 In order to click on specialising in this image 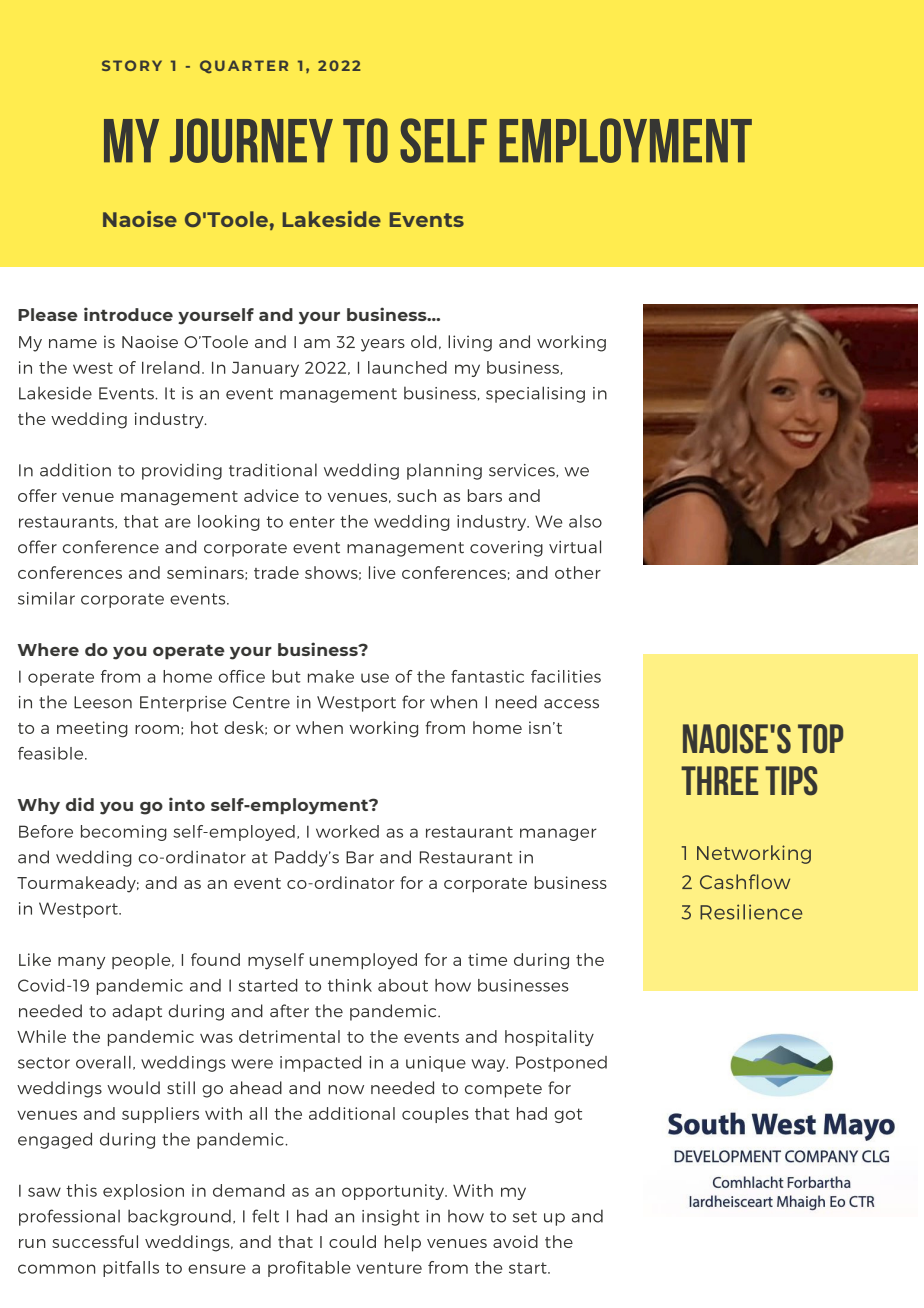, I will do `click(535, 394)`.
